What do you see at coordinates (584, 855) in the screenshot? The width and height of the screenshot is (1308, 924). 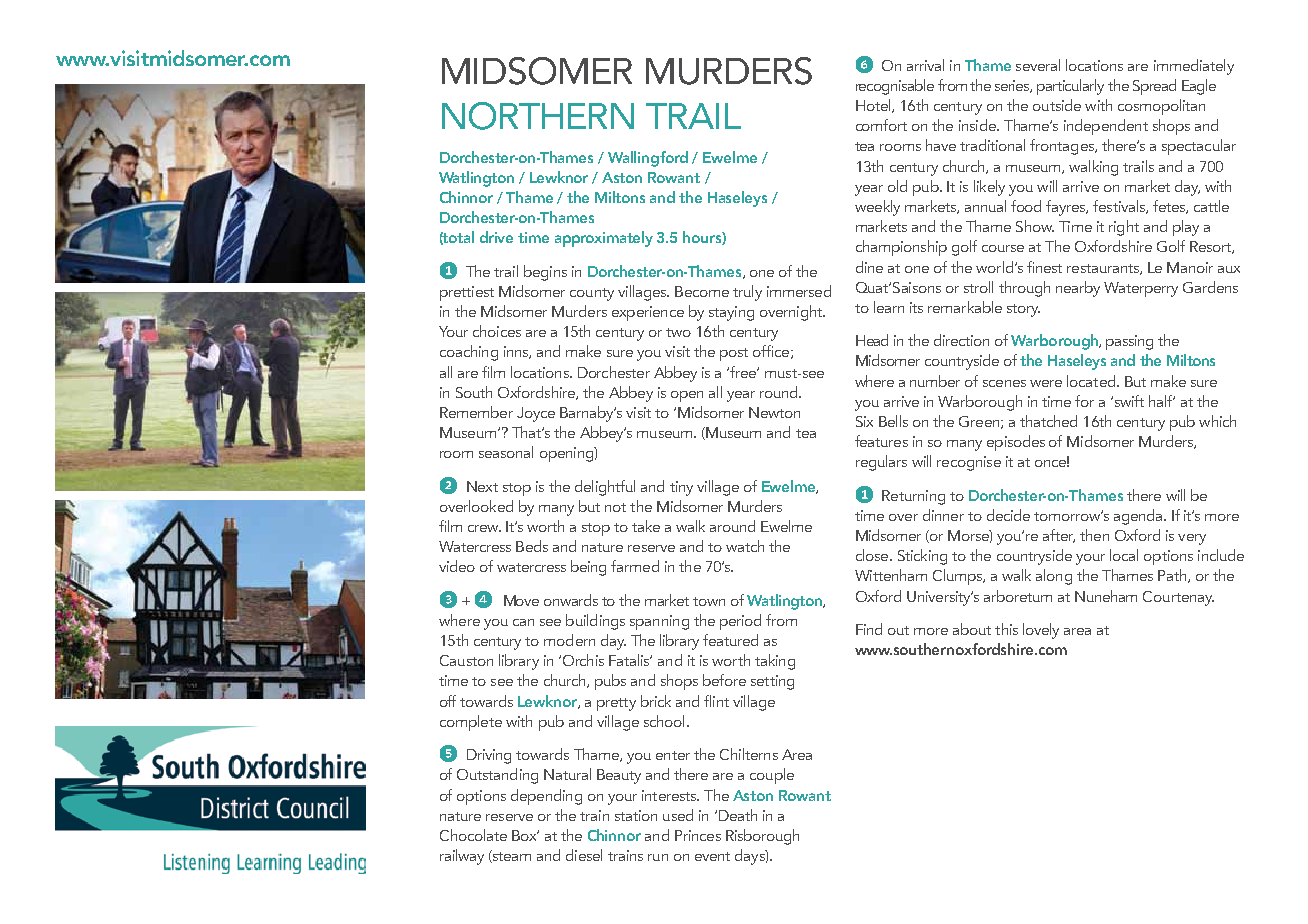 I see `diesel` at bounding box center [584, 855].
